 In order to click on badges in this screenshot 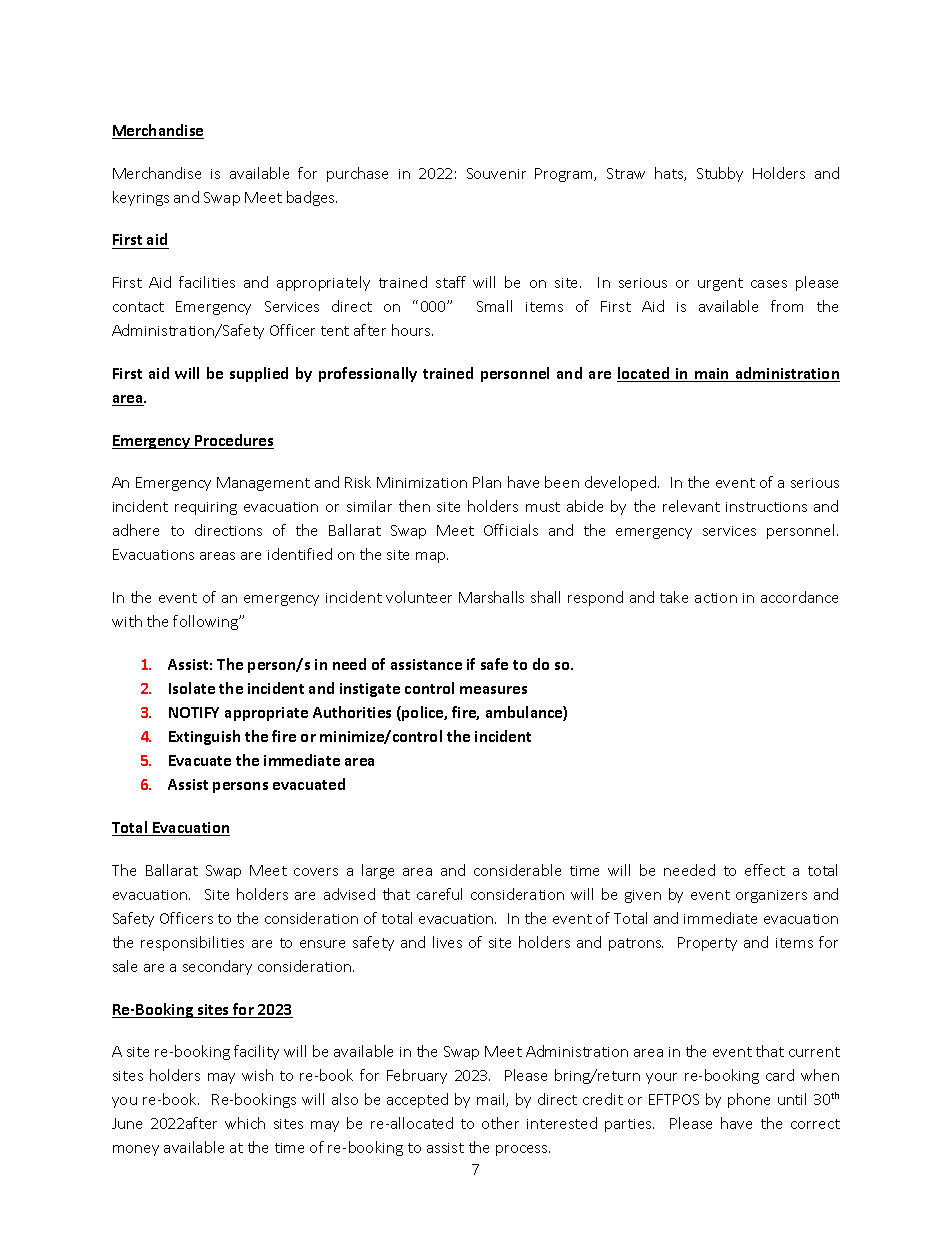, I will do `click(312, 198)`.
